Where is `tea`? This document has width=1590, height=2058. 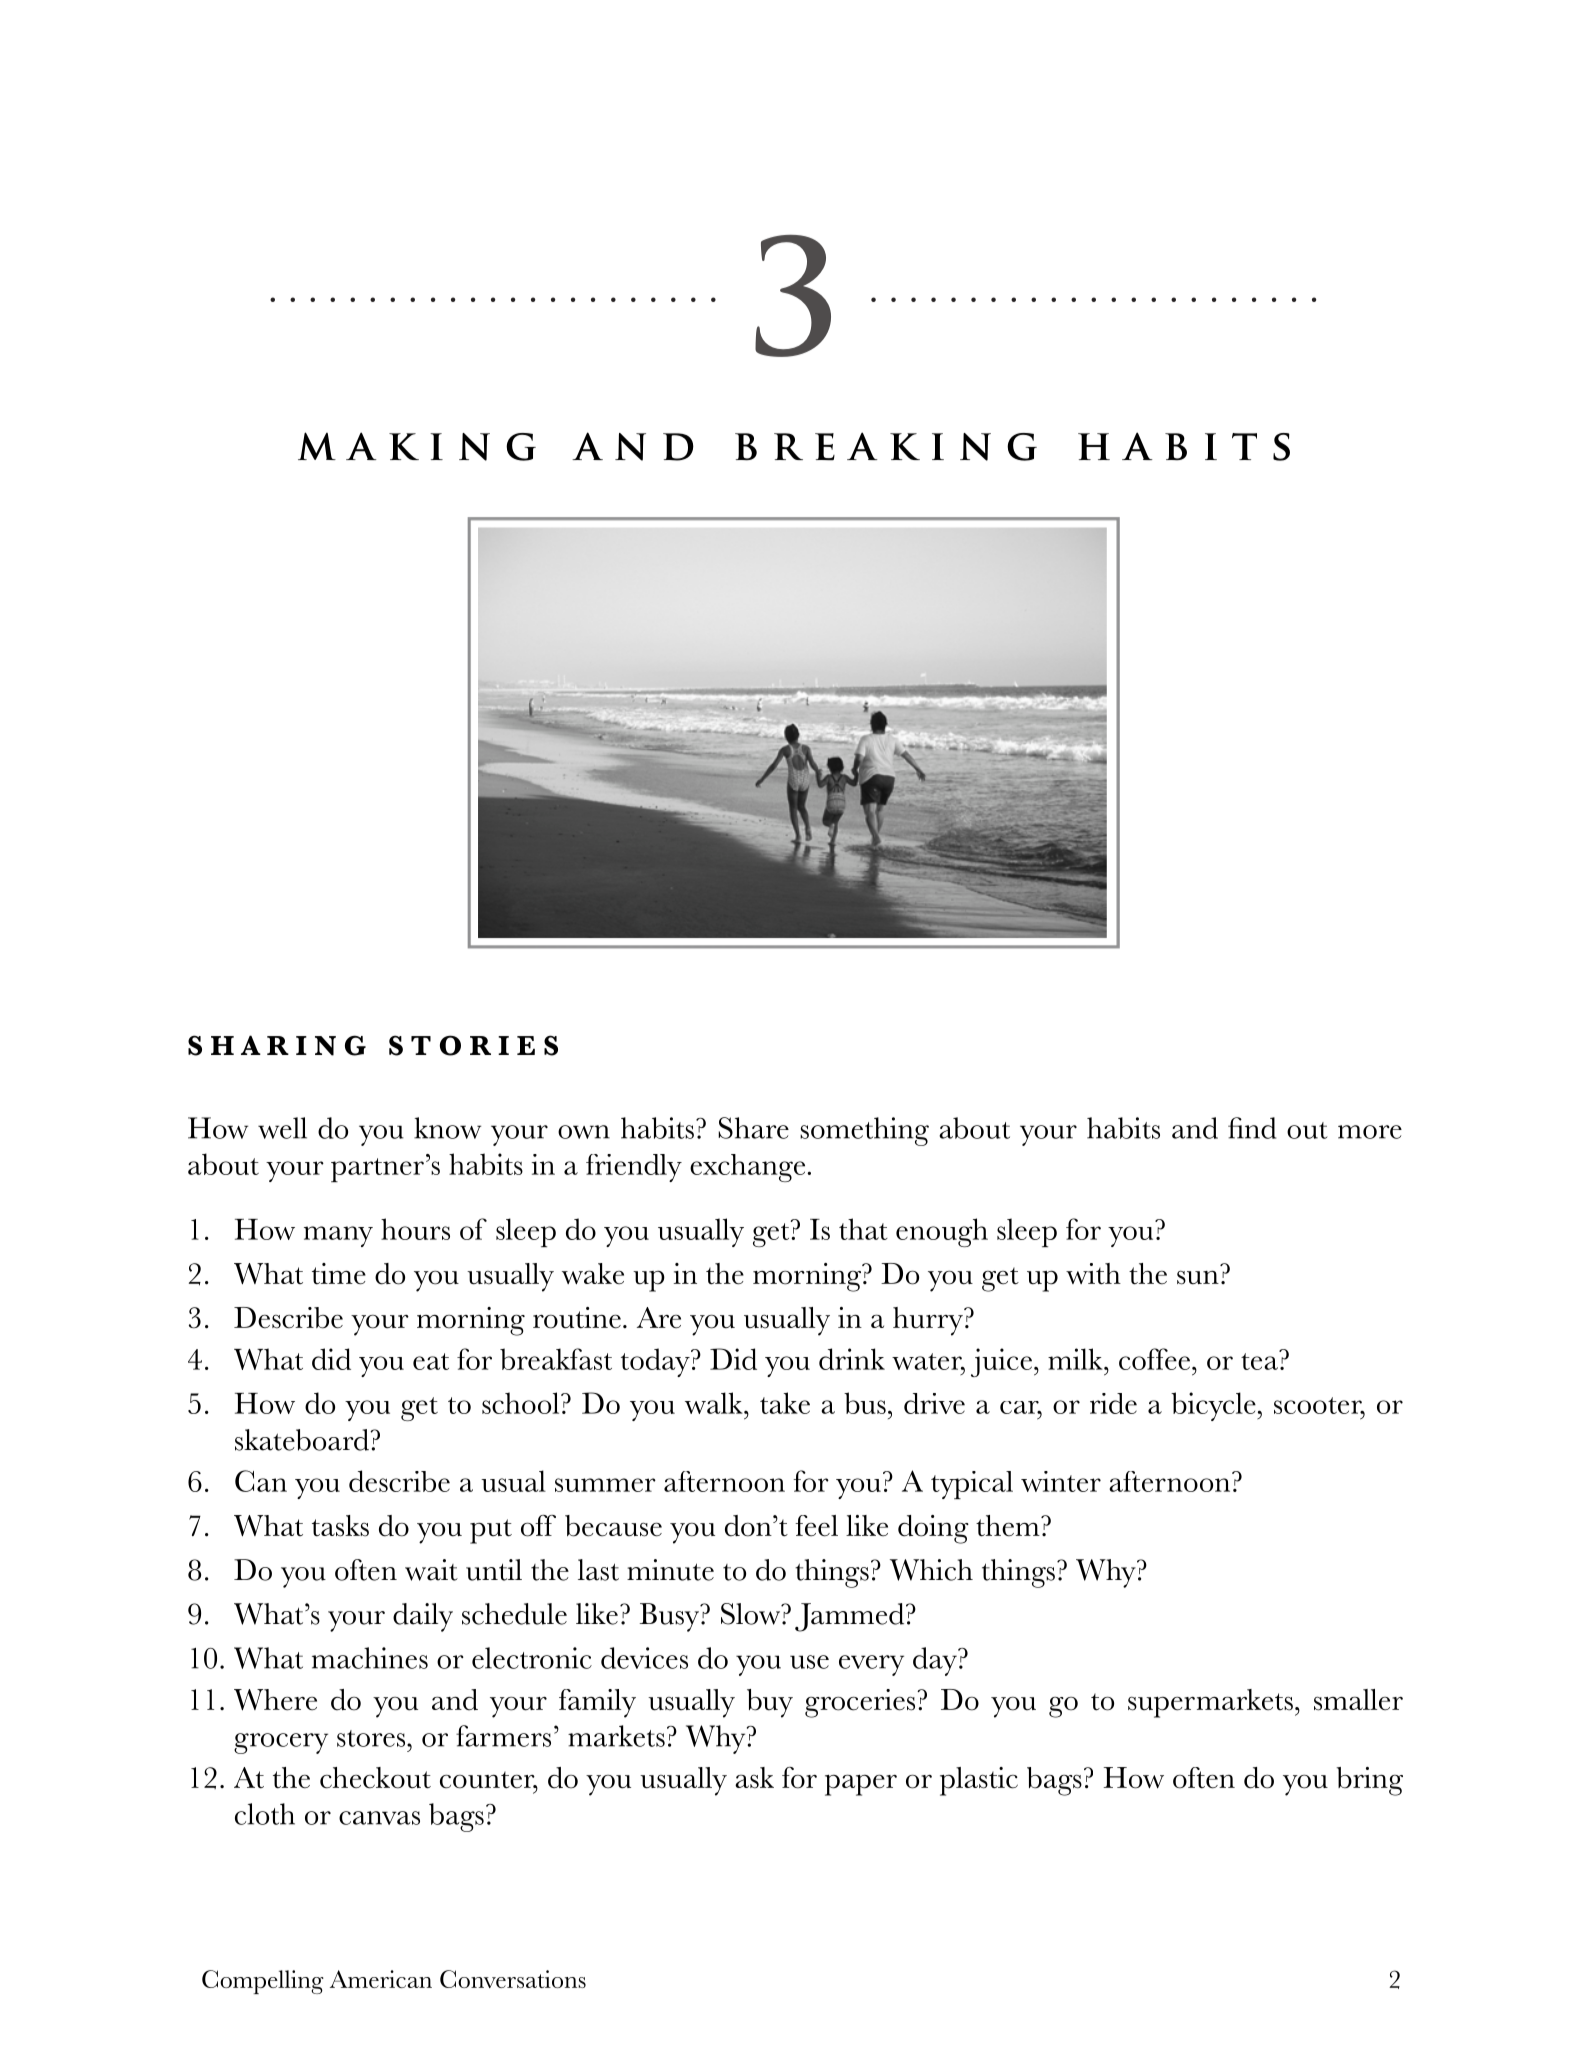 tea is located at coordinates (1260, 1360).
